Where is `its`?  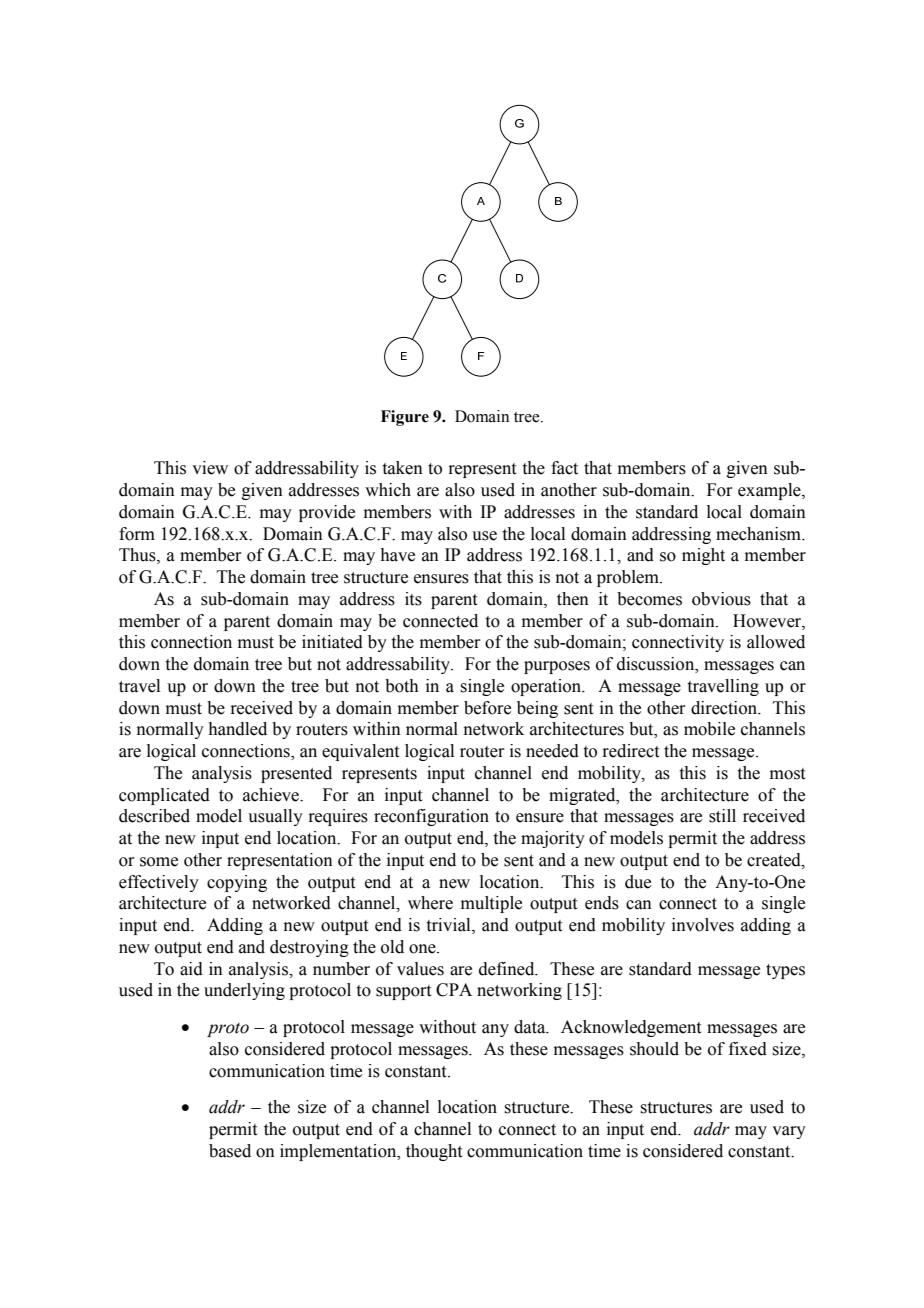
its is located at coordinates (413, 599).
